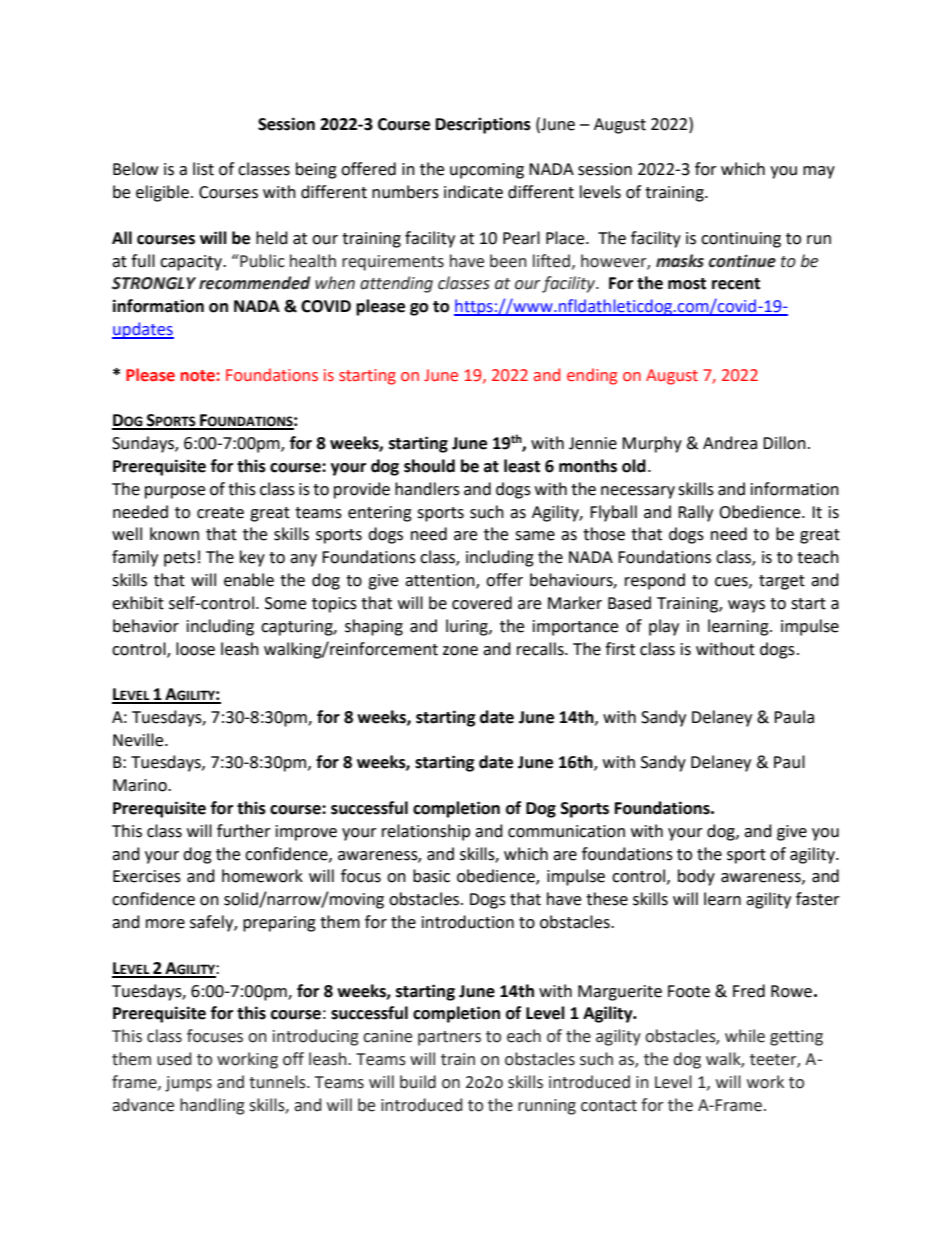  What do you see at coordinates (487, 171) in the page?
I see `upcoming` at bounding box center [487, 171].
